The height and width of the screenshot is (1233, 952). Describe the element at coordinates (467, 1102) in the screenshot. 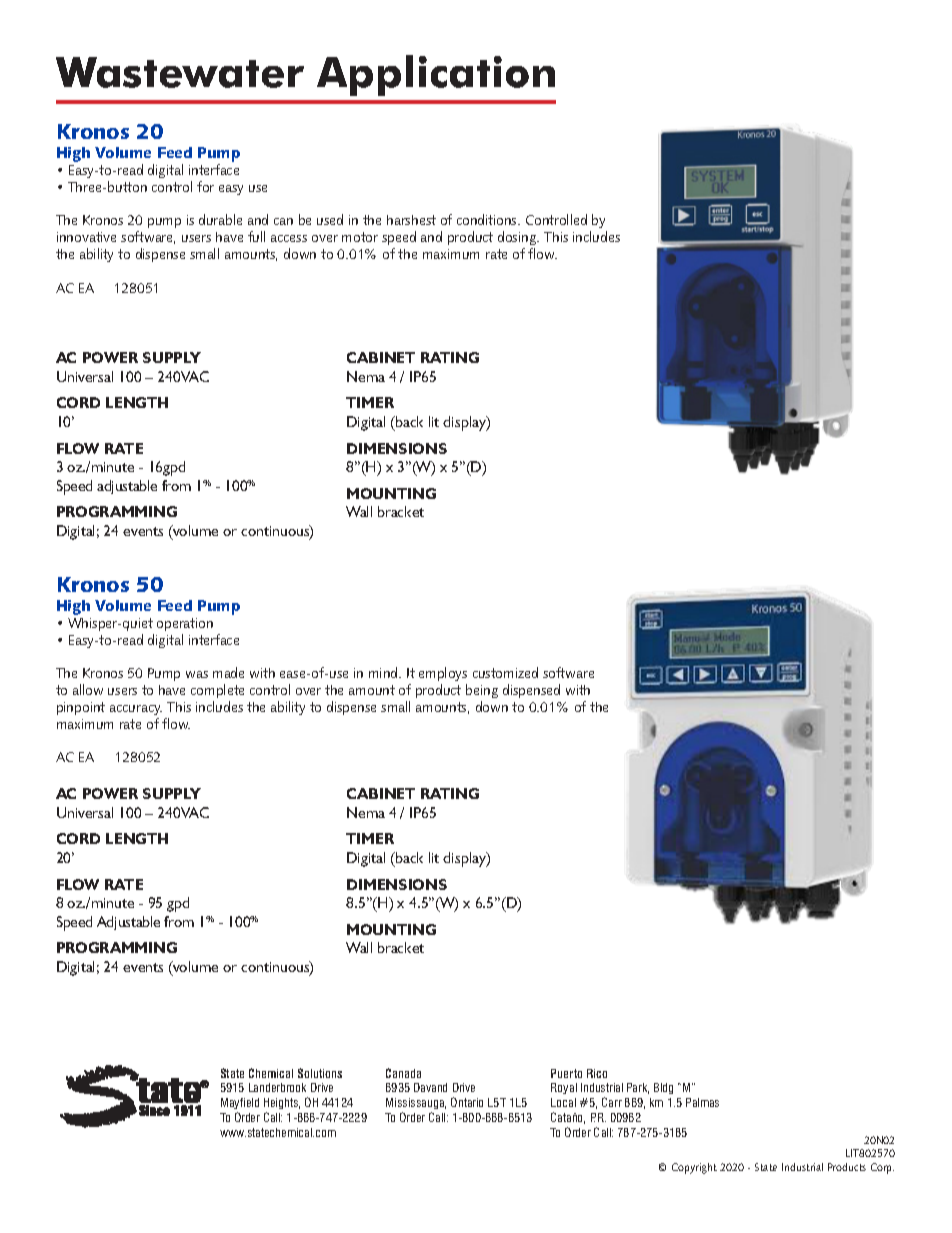

I see `Ontario` at that location.
